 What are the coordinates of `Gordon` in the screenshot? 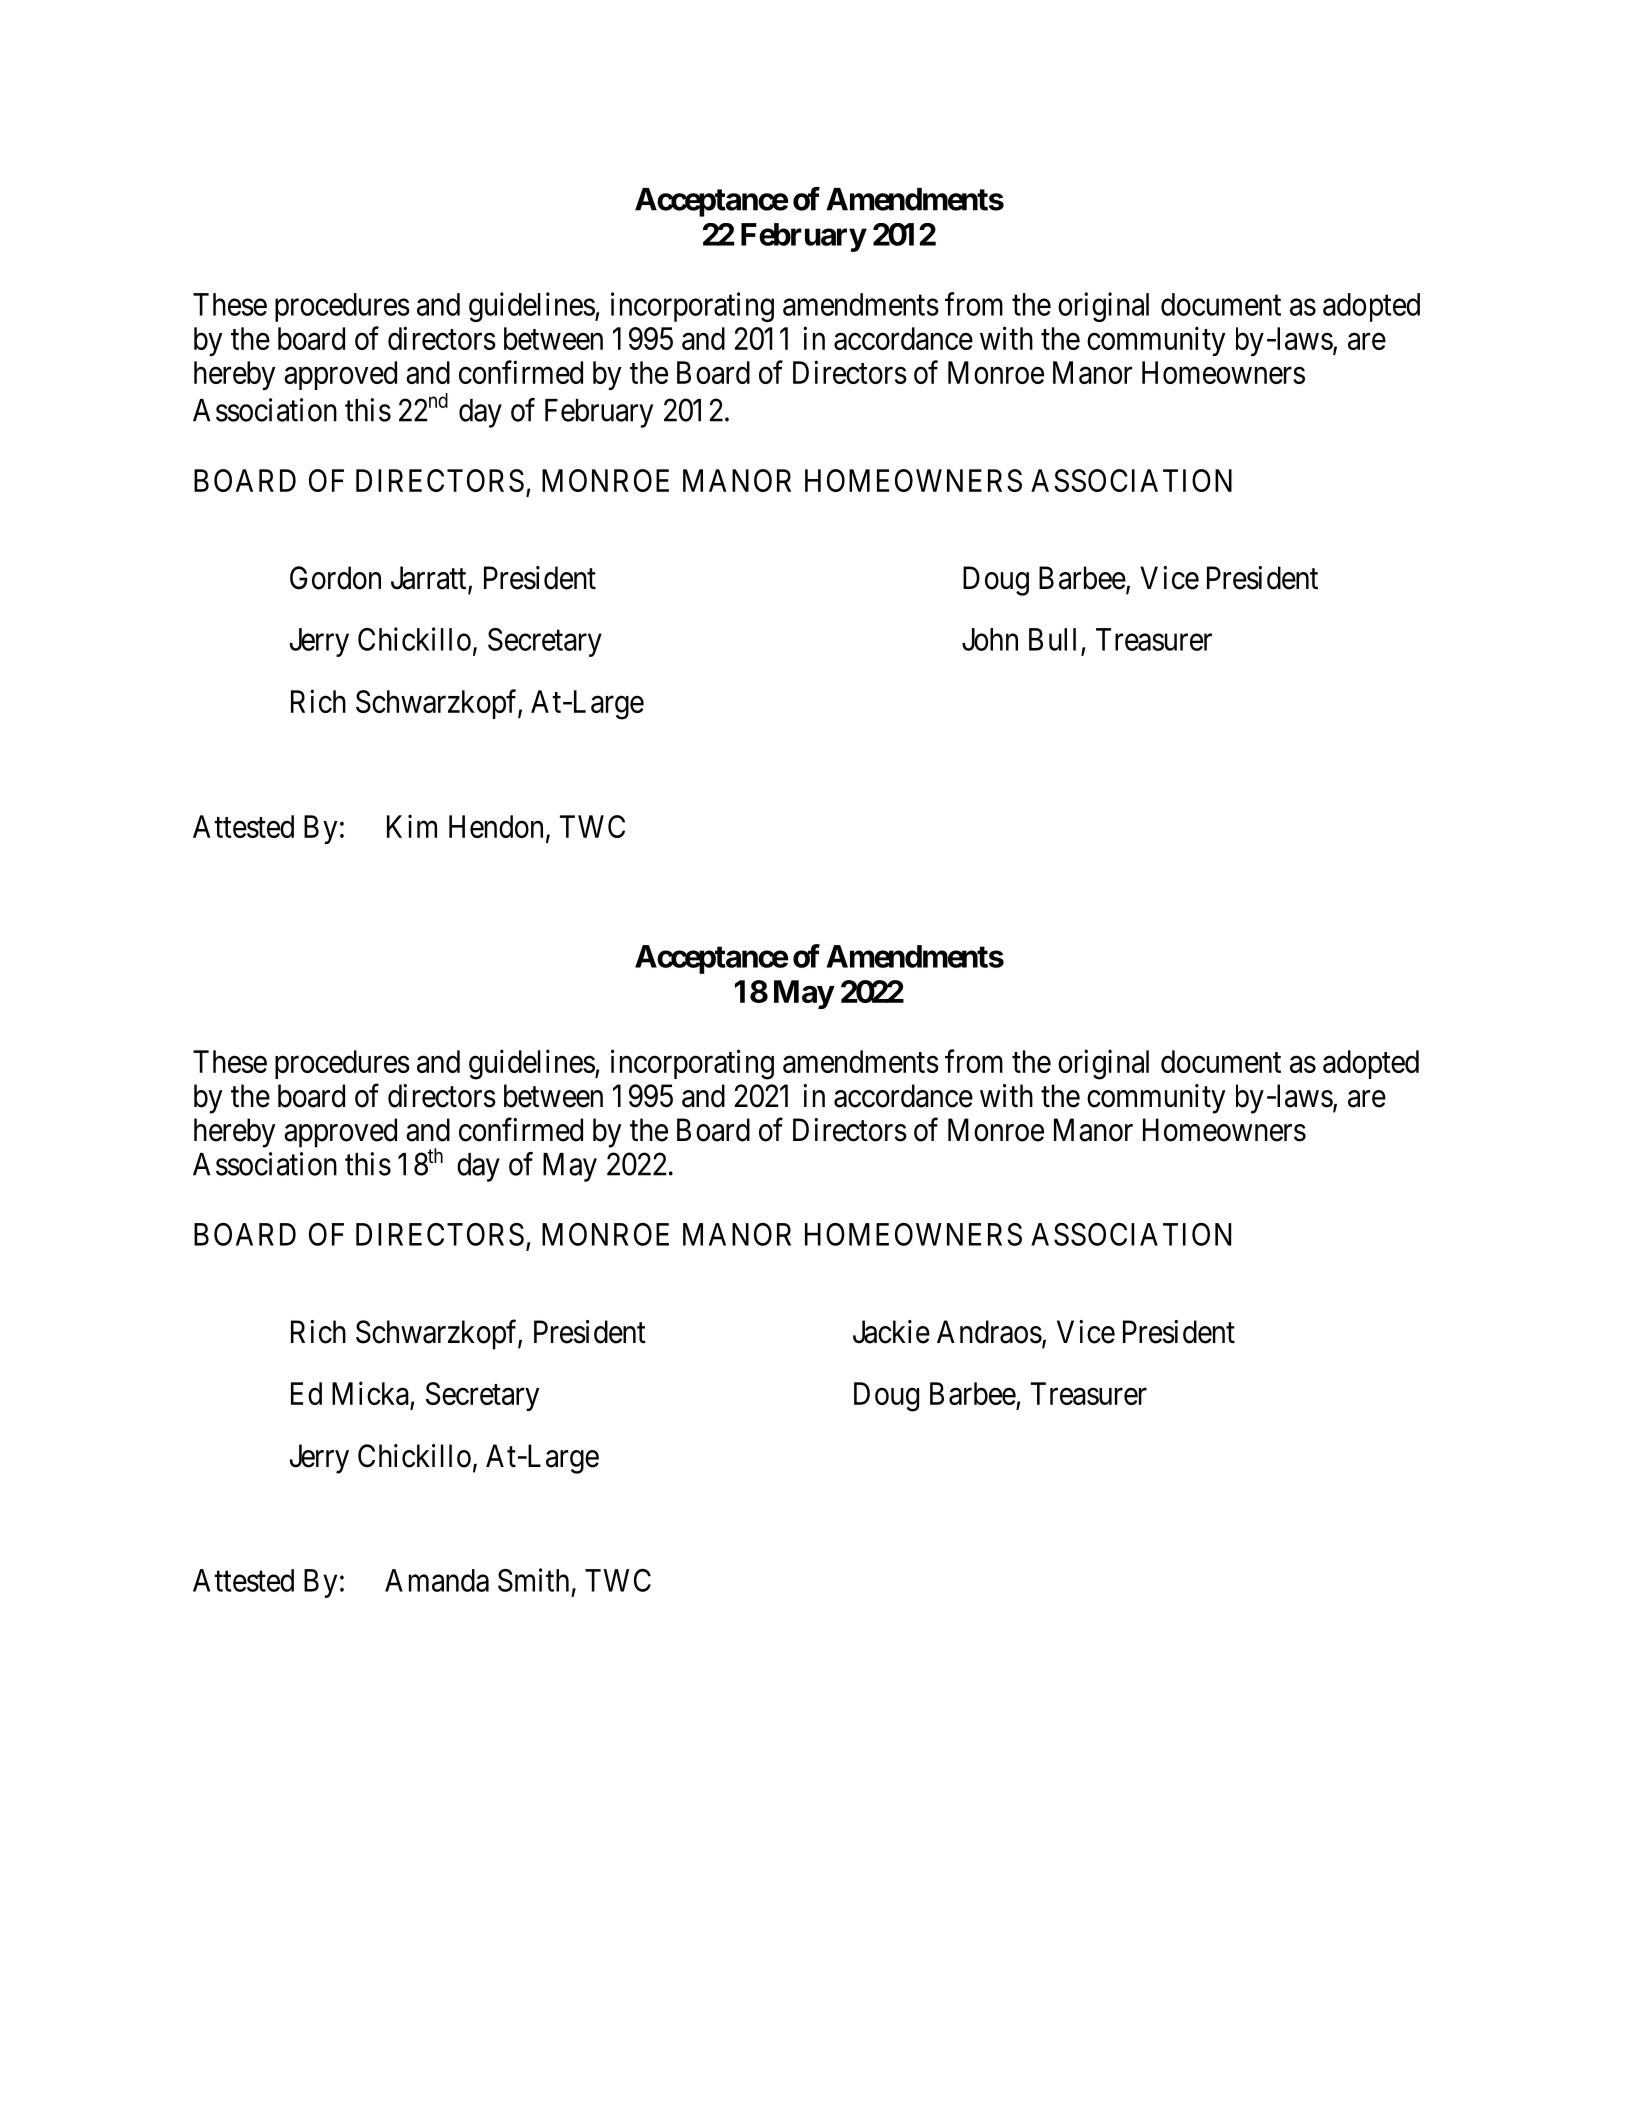 It's located at (335, 578).
